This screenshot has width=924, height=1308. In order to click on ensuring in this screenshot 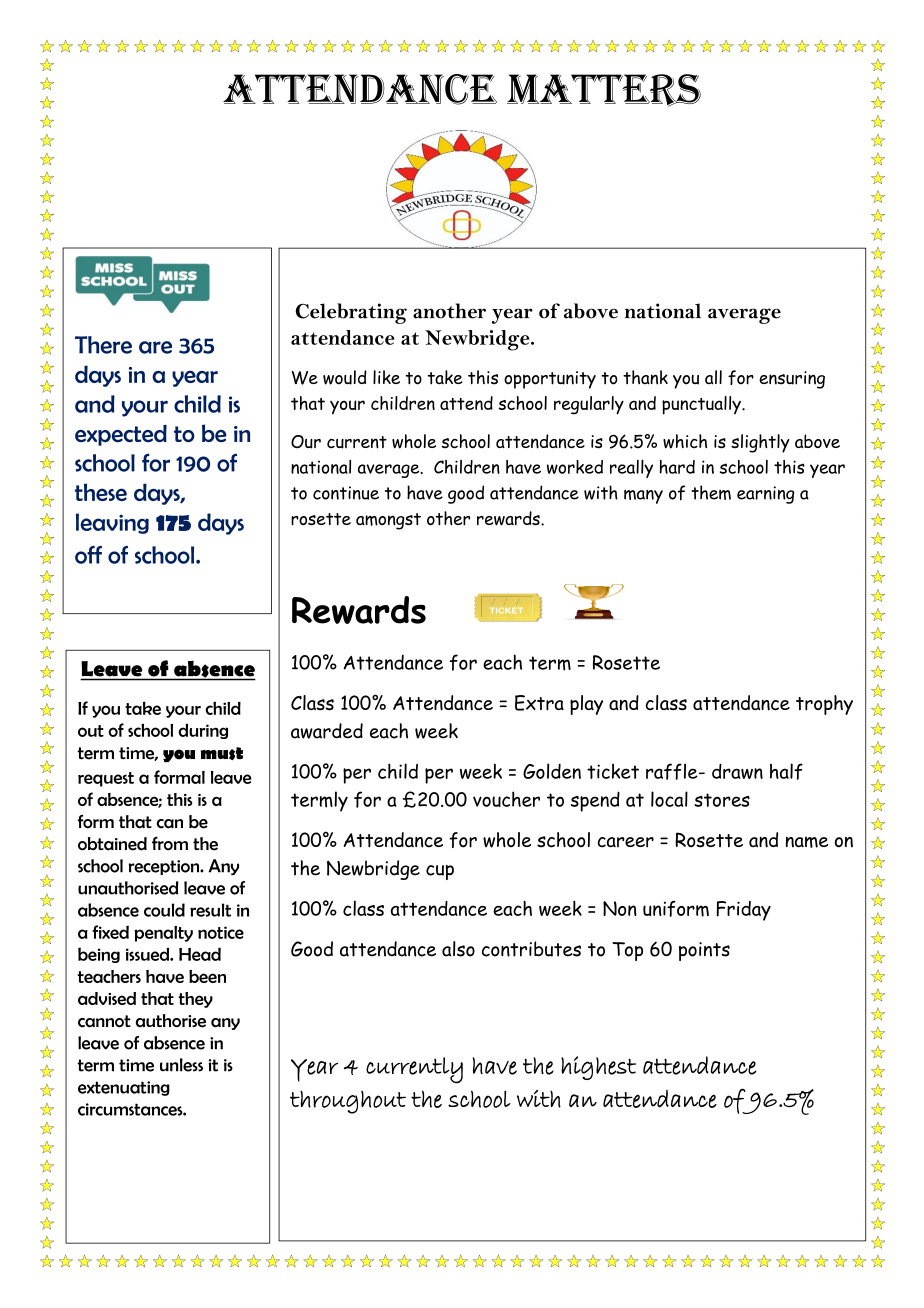, I will do `click(792, 380)`.
